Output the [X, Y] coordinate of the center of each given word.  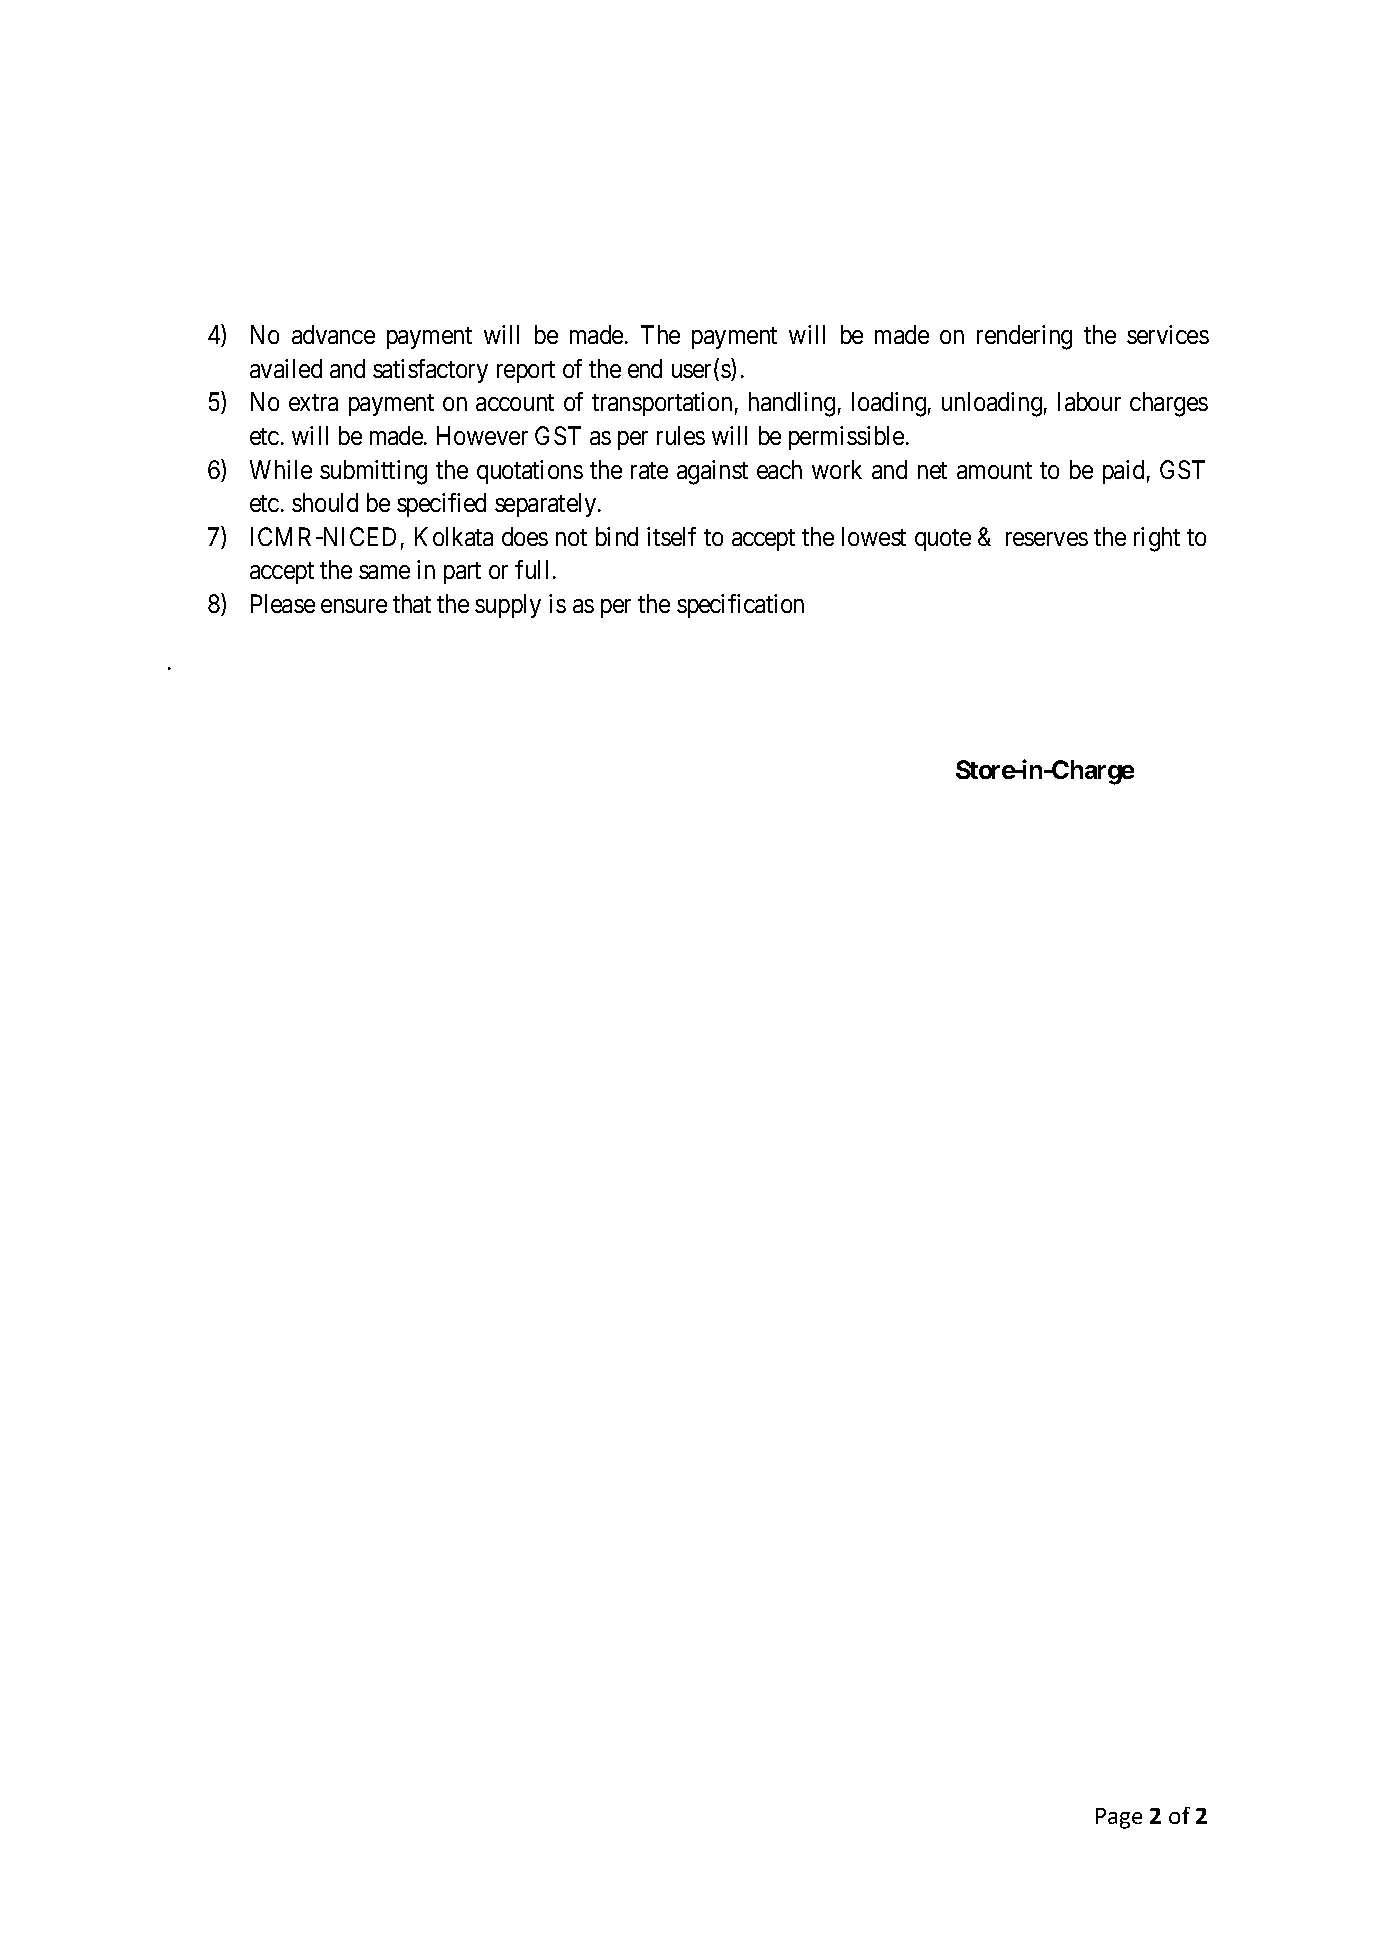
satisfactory [430, 371]
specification [740, 606]
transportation [662, 404]
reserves [1047, 539]
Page [1119, 1818]
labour [1089, 401]
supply [508, 606]
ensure [354, 606]
